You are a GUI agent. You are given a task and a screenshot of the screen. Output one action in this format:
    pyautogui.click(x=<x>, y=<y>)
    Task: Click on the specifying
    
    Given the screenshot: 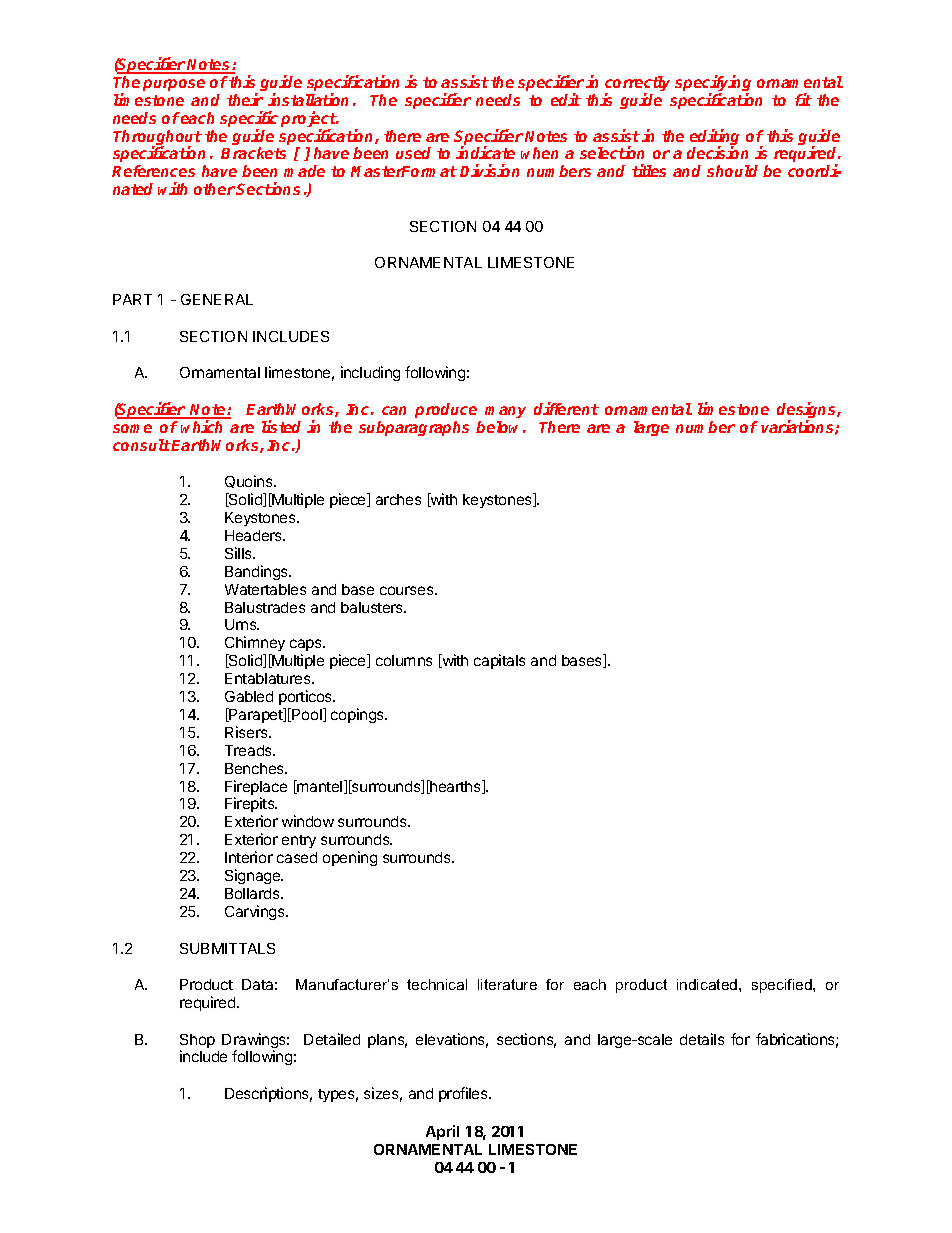 What is the action you would take?
    pyautogui.click(x=713, y=84)
